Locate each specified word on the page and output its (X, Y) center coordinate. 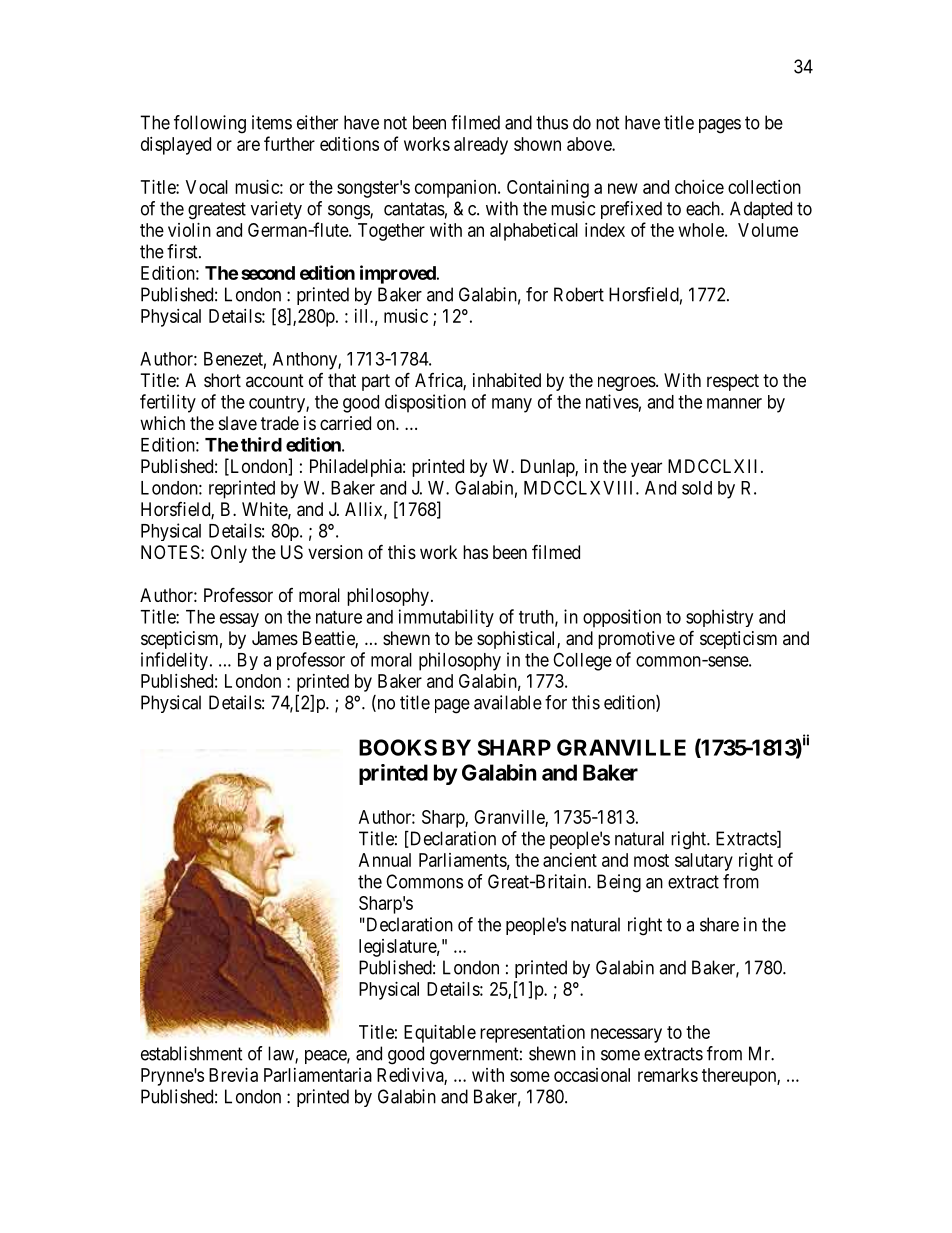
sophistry (719, 618)
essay (239, 620)
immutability (446, 618)
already (481, 146)
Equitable (440, 1034)
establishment (192, 1053)
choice (699, 187)
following (210, 124)
